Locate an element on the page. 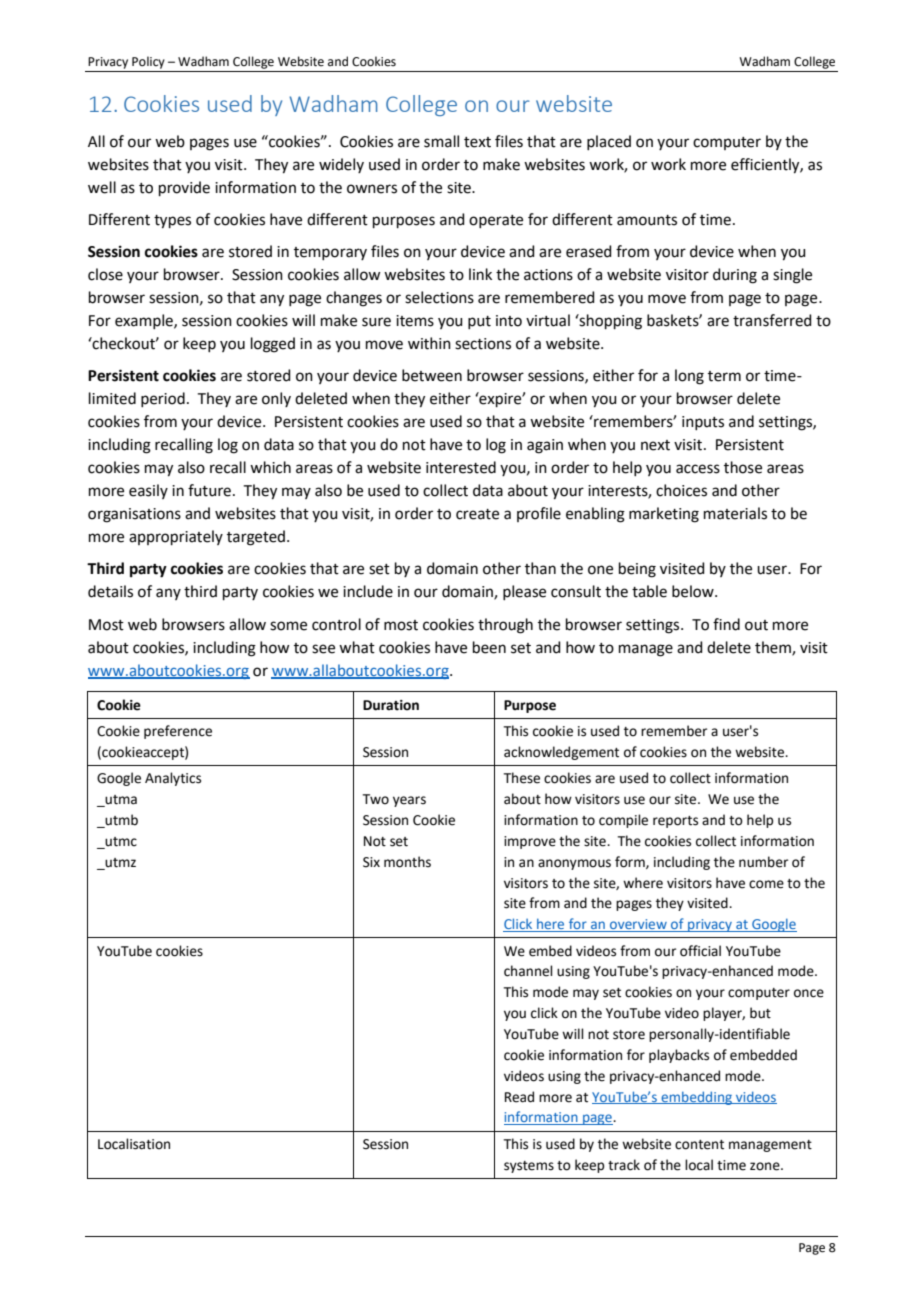 Image resolution: width=924 pixels, height=1308 pixels. number is located at coordinates (763, 862).
